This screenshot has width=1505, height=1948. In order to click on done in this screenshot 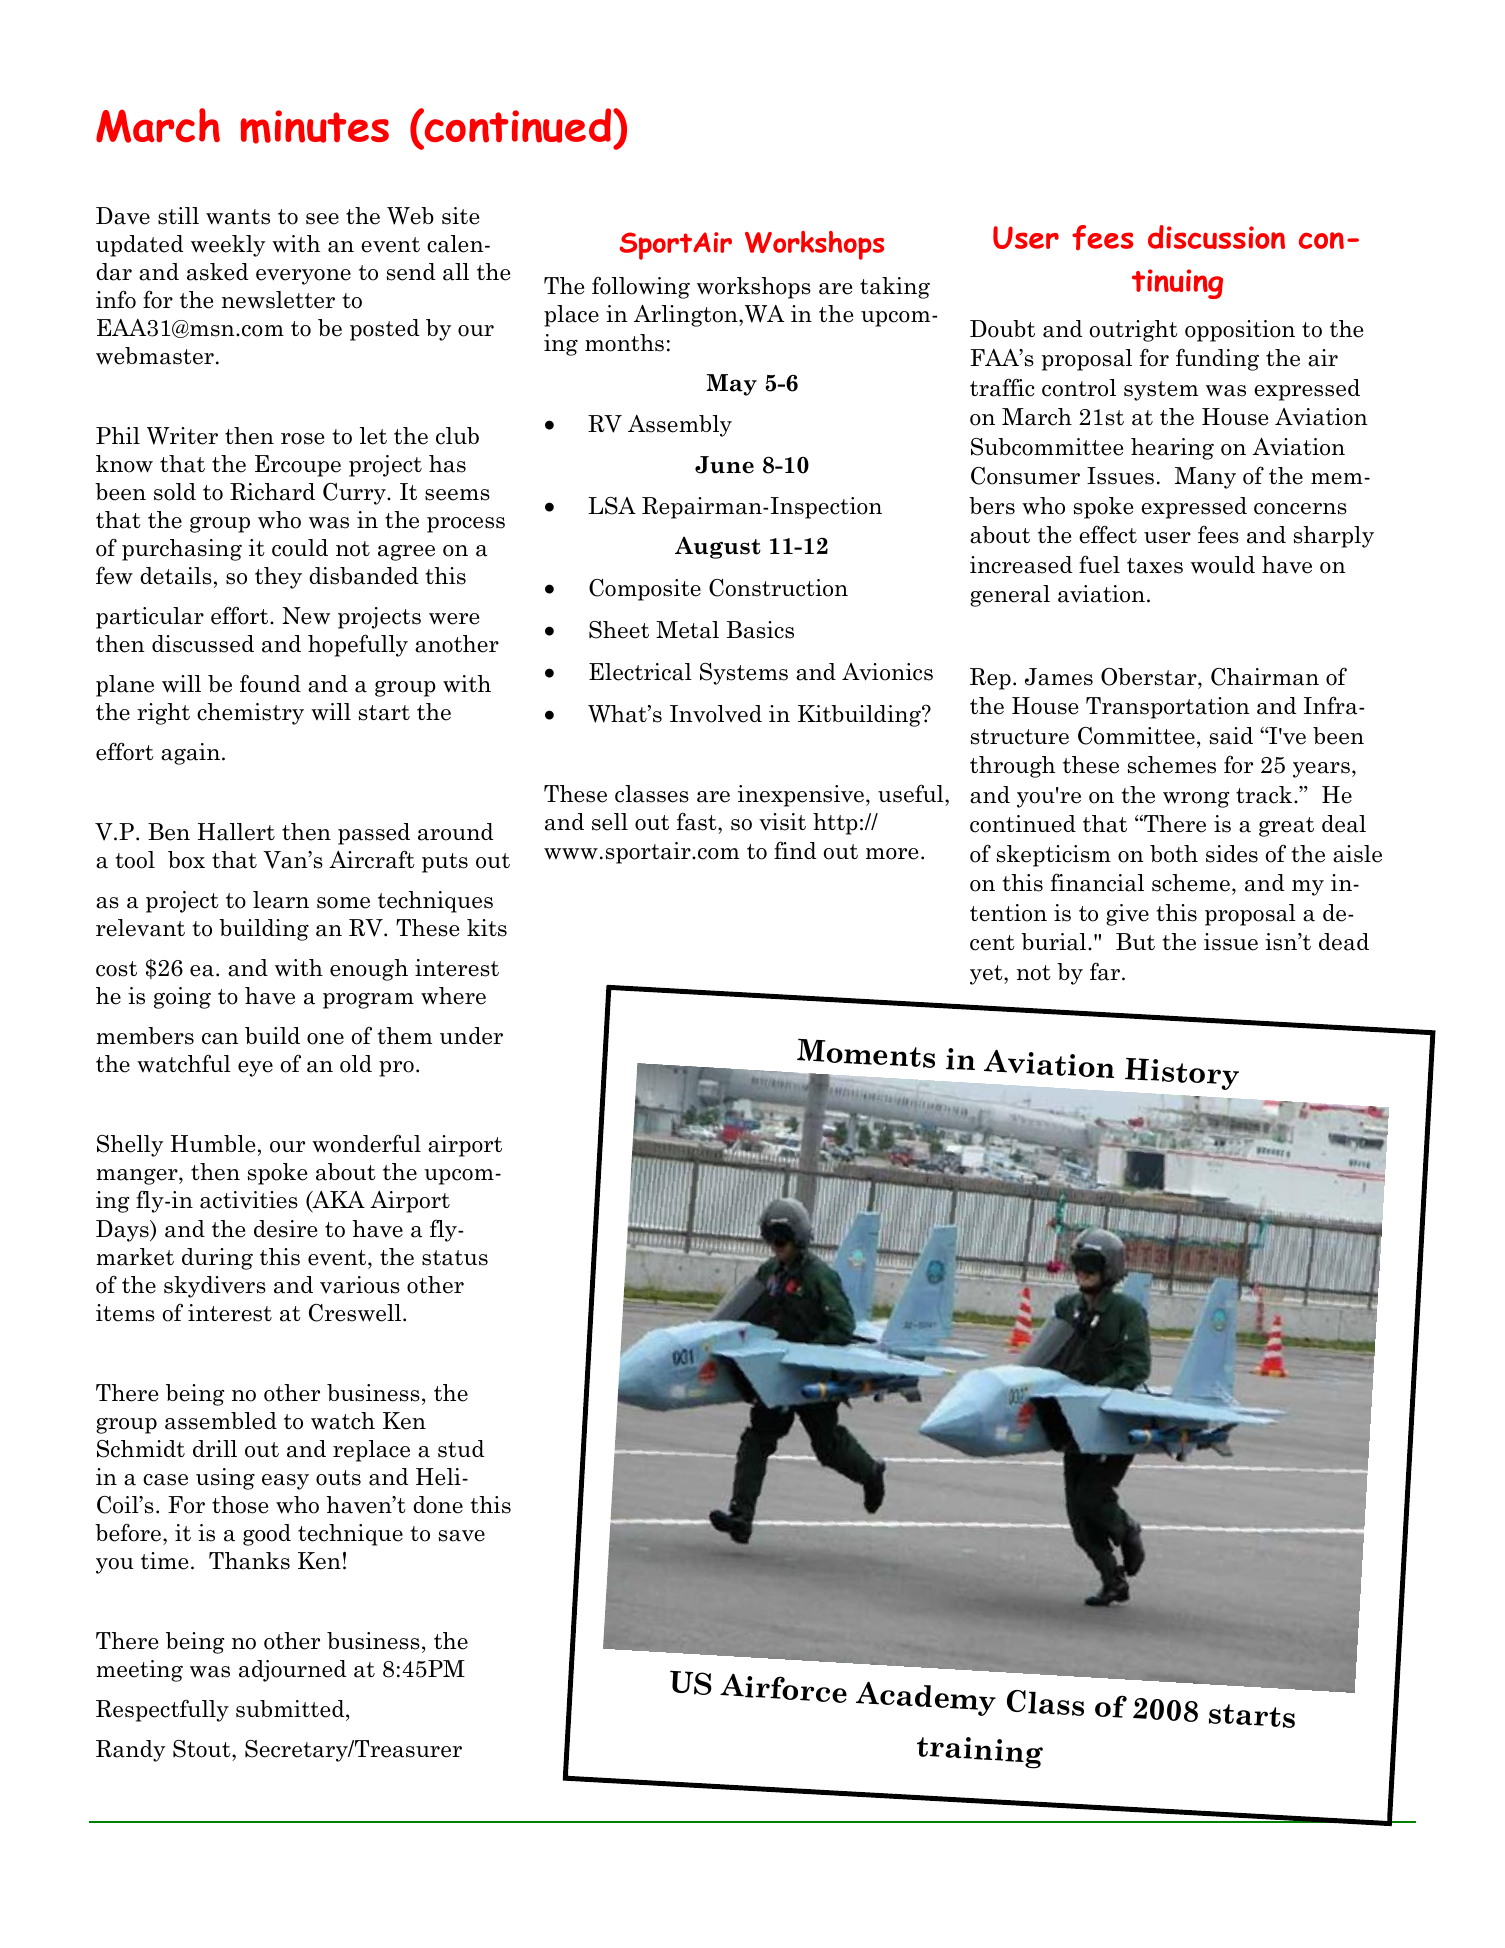, I will do `click(438, 1505)`.
